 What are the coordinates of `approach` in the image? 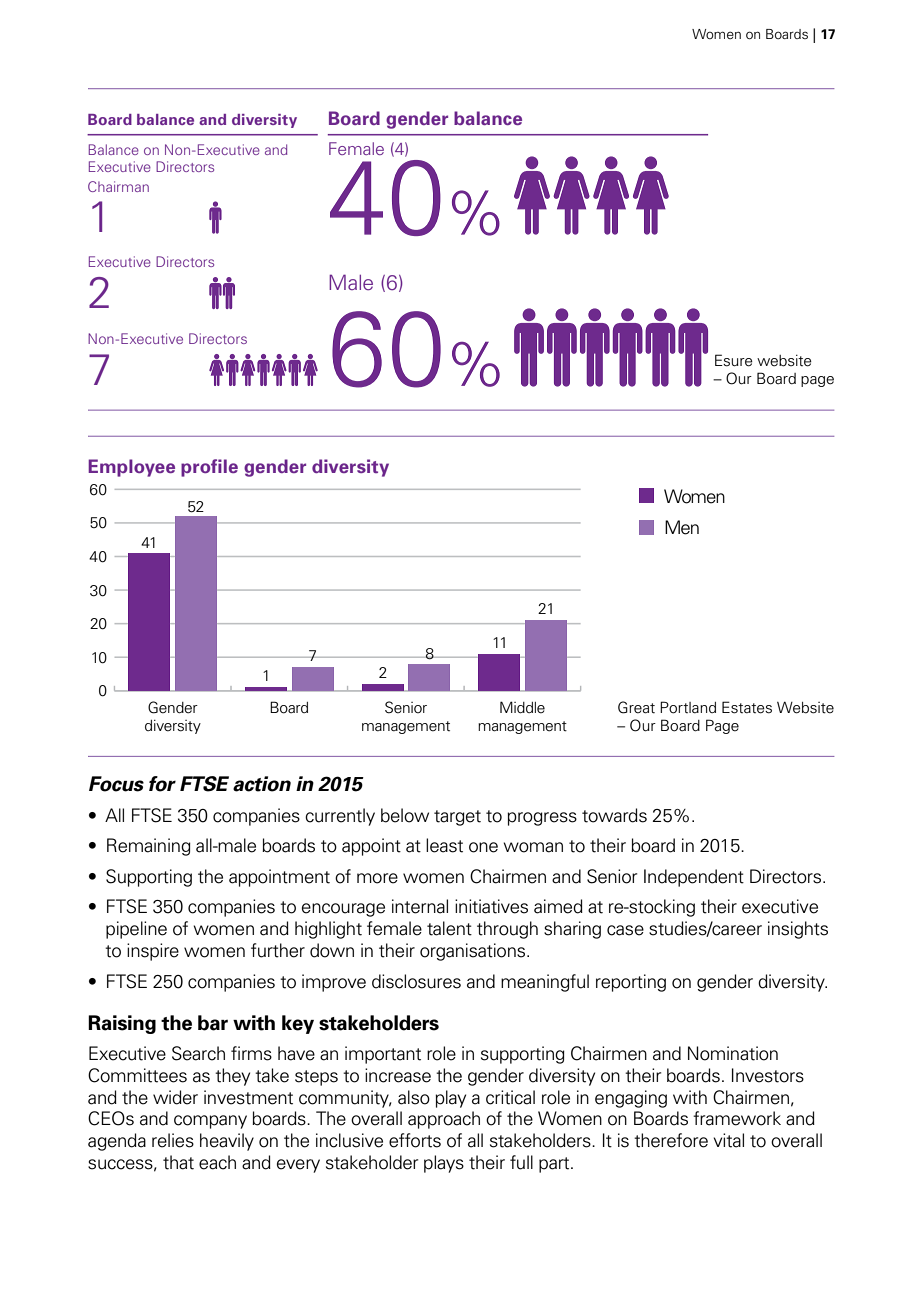 It's located at (444, 1120).
